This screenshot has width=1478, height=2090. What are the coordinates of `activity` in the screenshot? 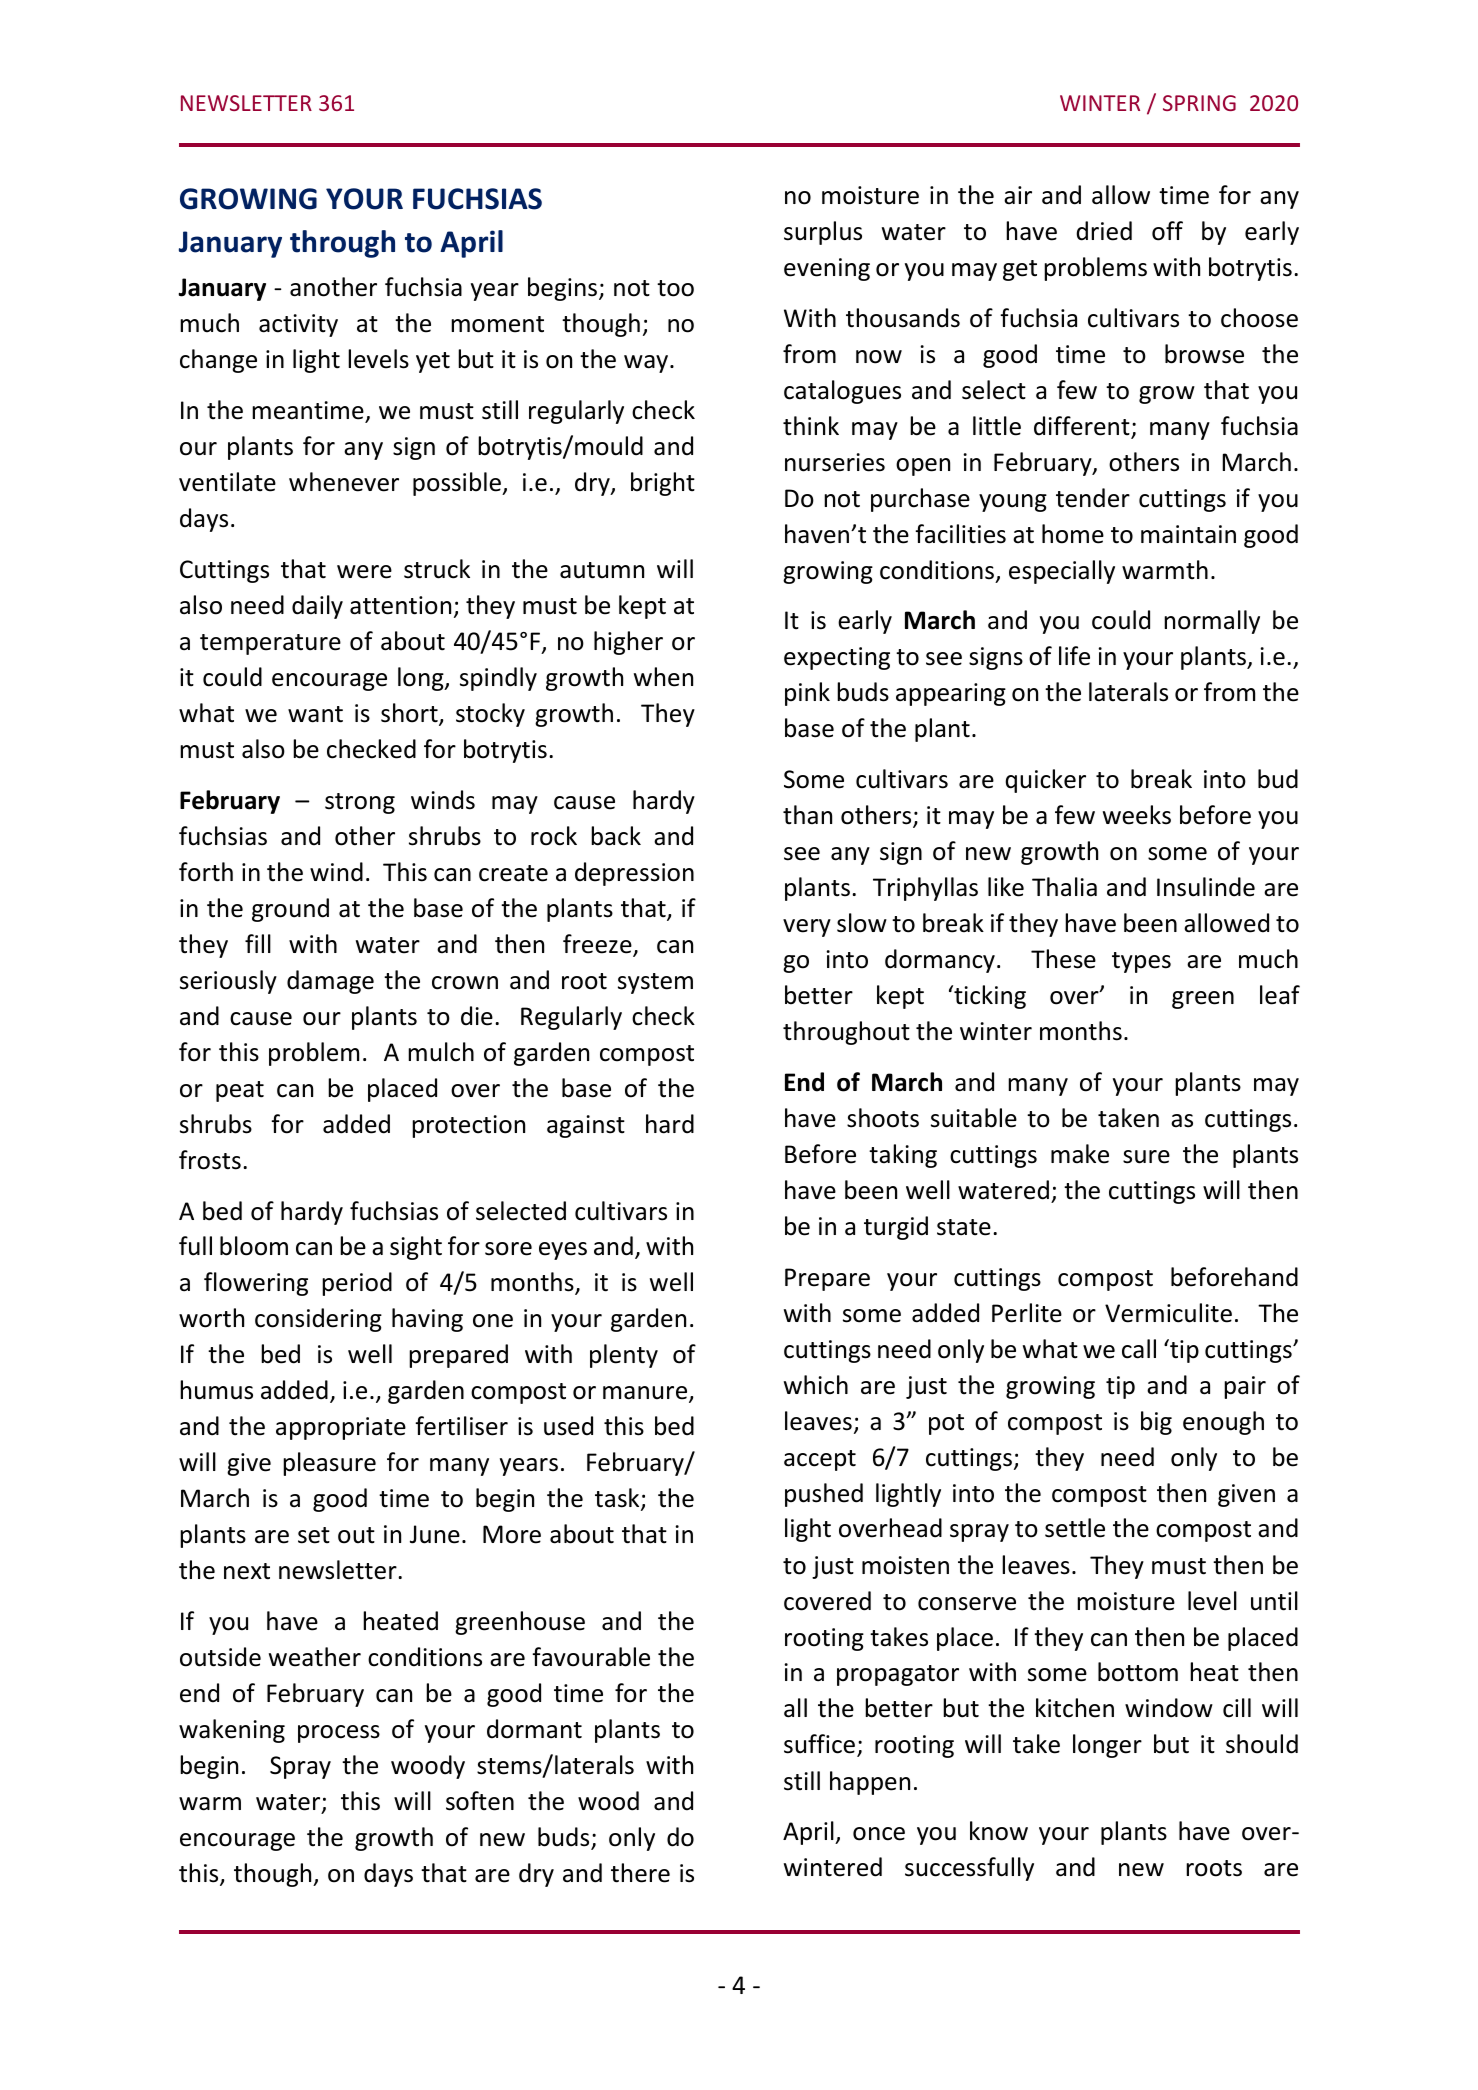 It's located at (298, 325).
